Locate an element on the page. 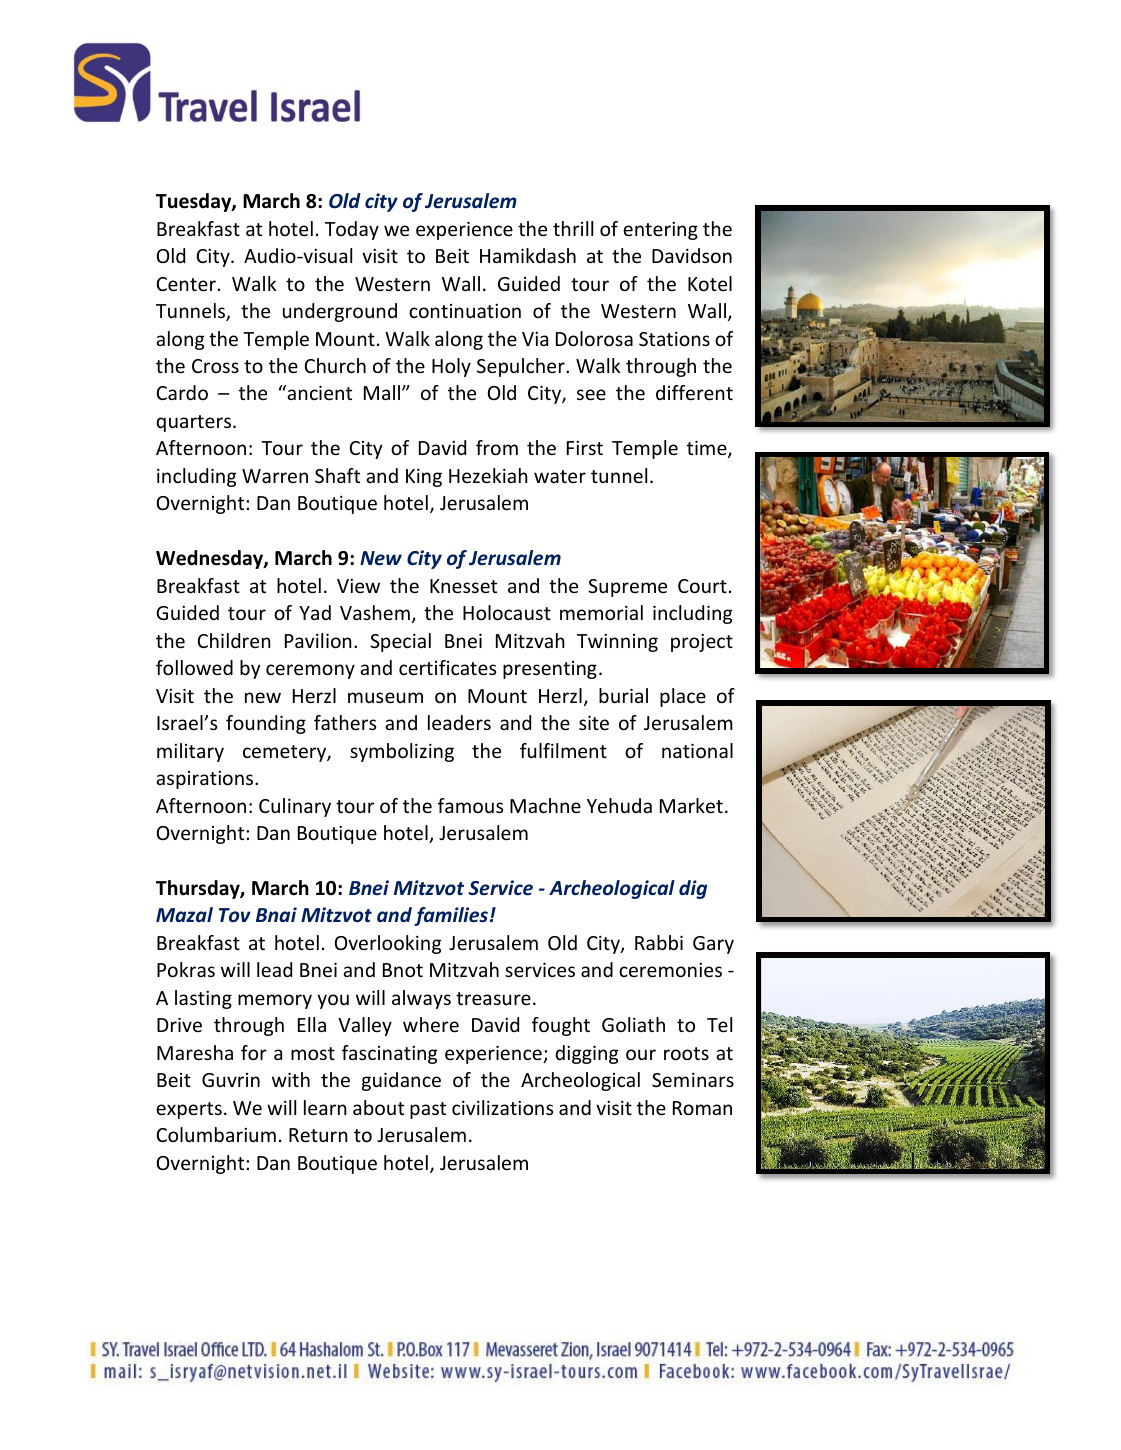 The image size is (1121, 1450). Yehuda is located at coordinates (619, 805).
